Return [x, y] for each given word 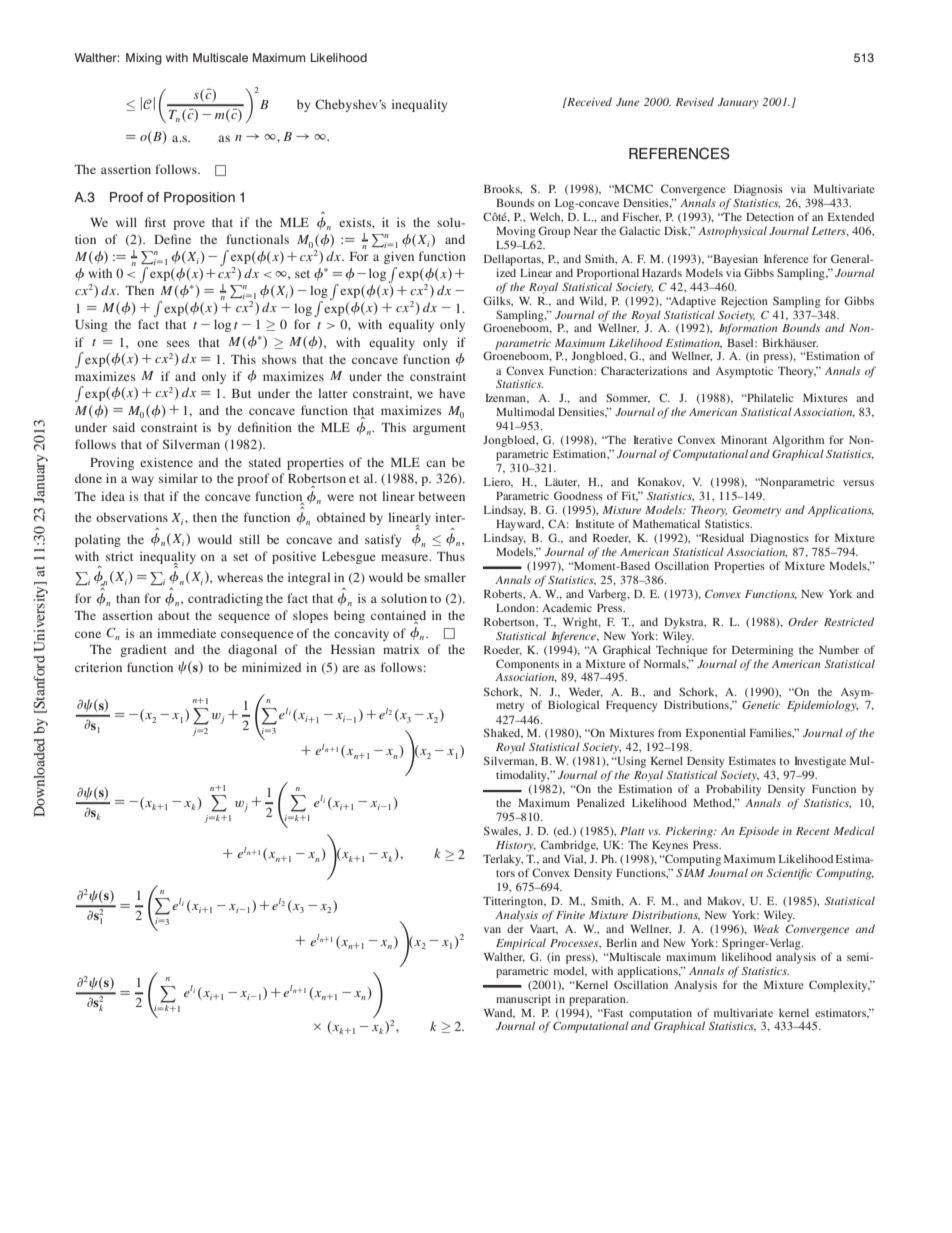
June [627, 102]
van [492, 930]
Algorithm [798, 441]
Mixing [144, 59]
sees [178, 343]
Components [527, 665]
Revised [695, 101]
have [452, 393]
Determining [763, 651]
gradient [143, 650]
